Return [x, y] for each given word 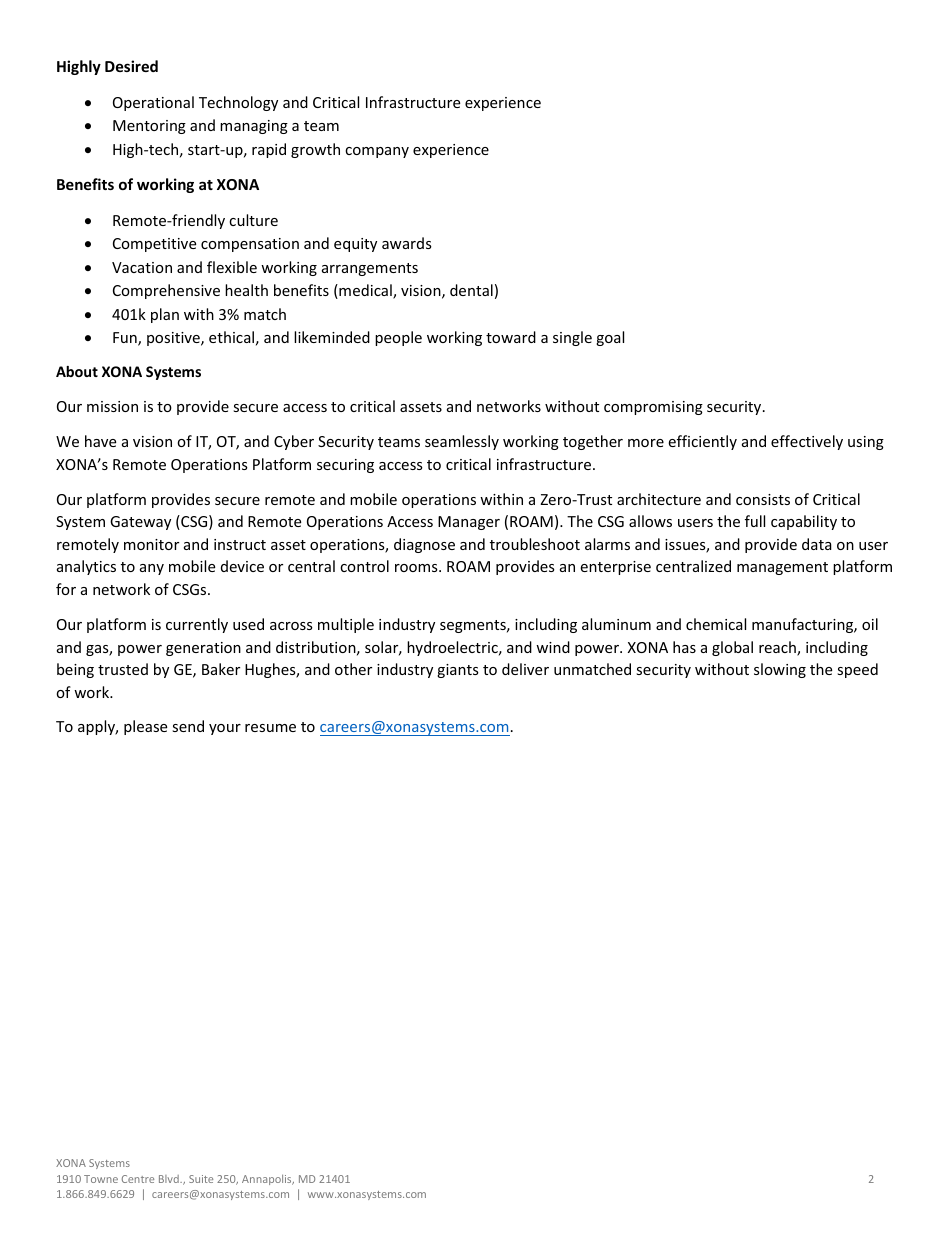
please [145, 727]
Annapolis [268, 1179]
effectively [807, 442]
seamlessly [462, 442]
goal [610, 338]
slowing [780, 670]
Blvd [170, 1179]
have [100, 441]
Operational [153, 103]
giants [458, 671]
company [377, 152]
